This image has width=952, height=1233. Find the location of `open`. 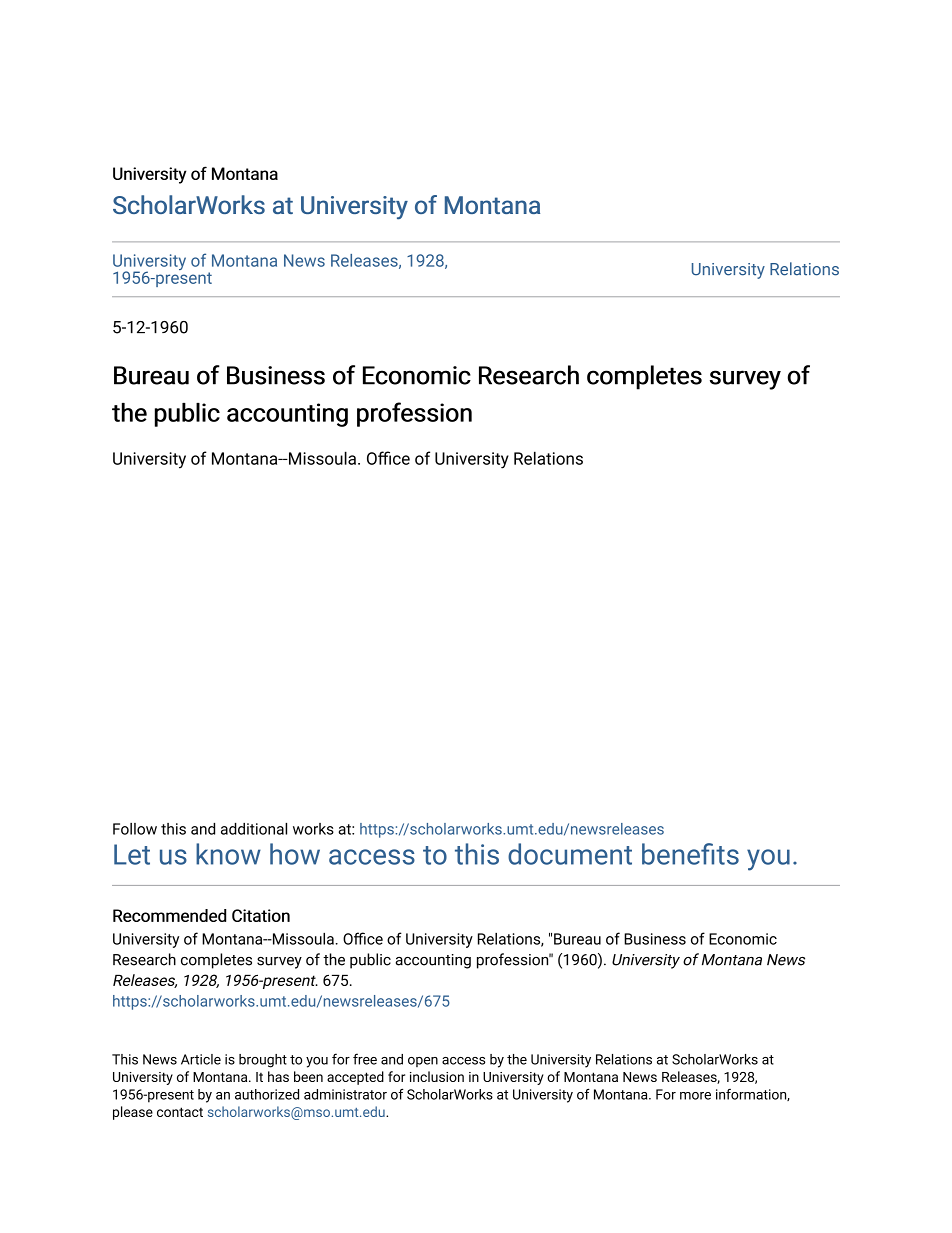

open is located at coordinates (423, 1062).
